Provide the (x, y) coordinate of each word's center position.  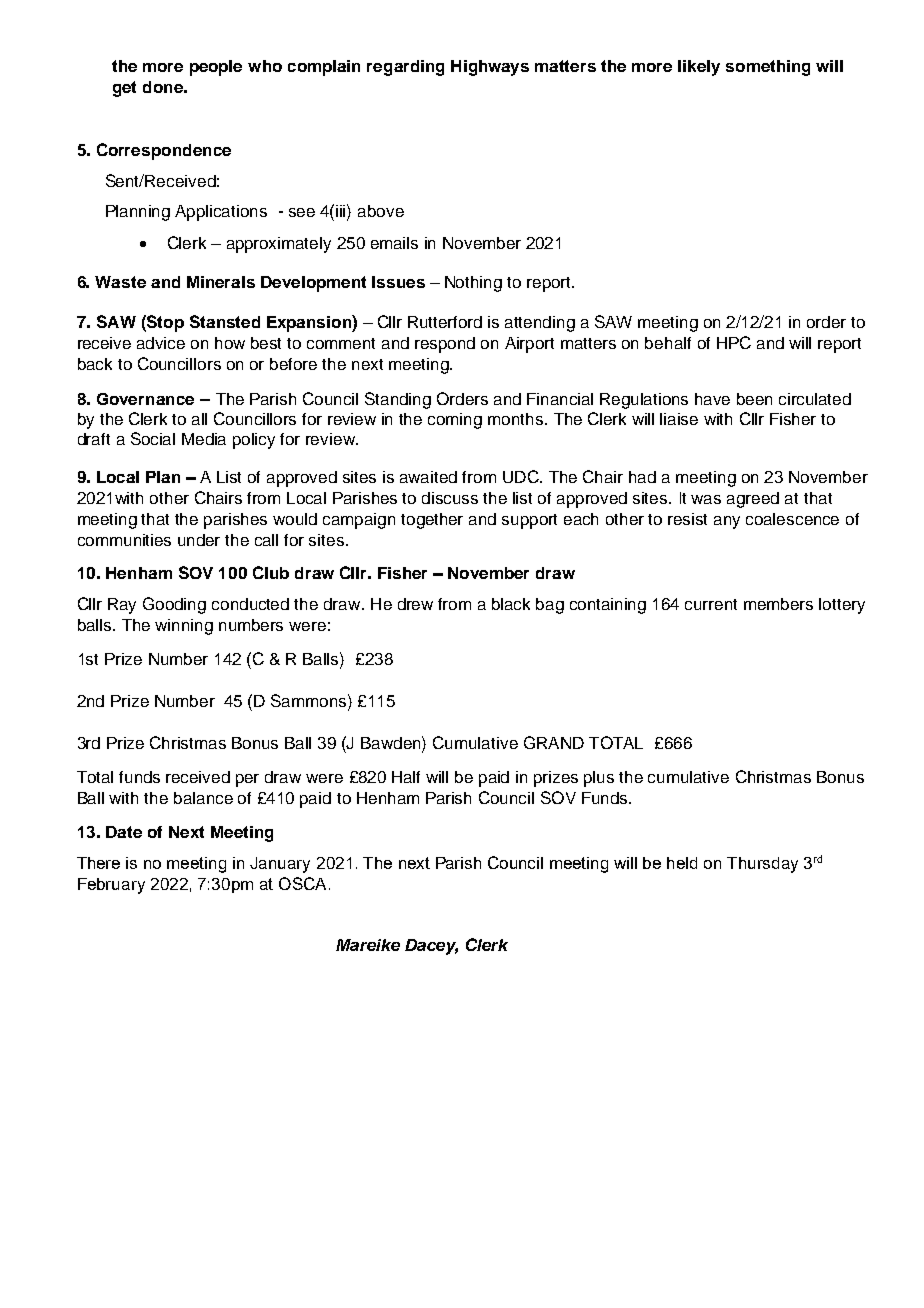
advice (161, 343)
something (768, 68)
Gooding (174, 605)
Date (124, 832)
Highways (490, 68)
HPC (734, 342)
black (511, 604)
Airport (529, 345)
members (778, 604)
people (216, 68)
